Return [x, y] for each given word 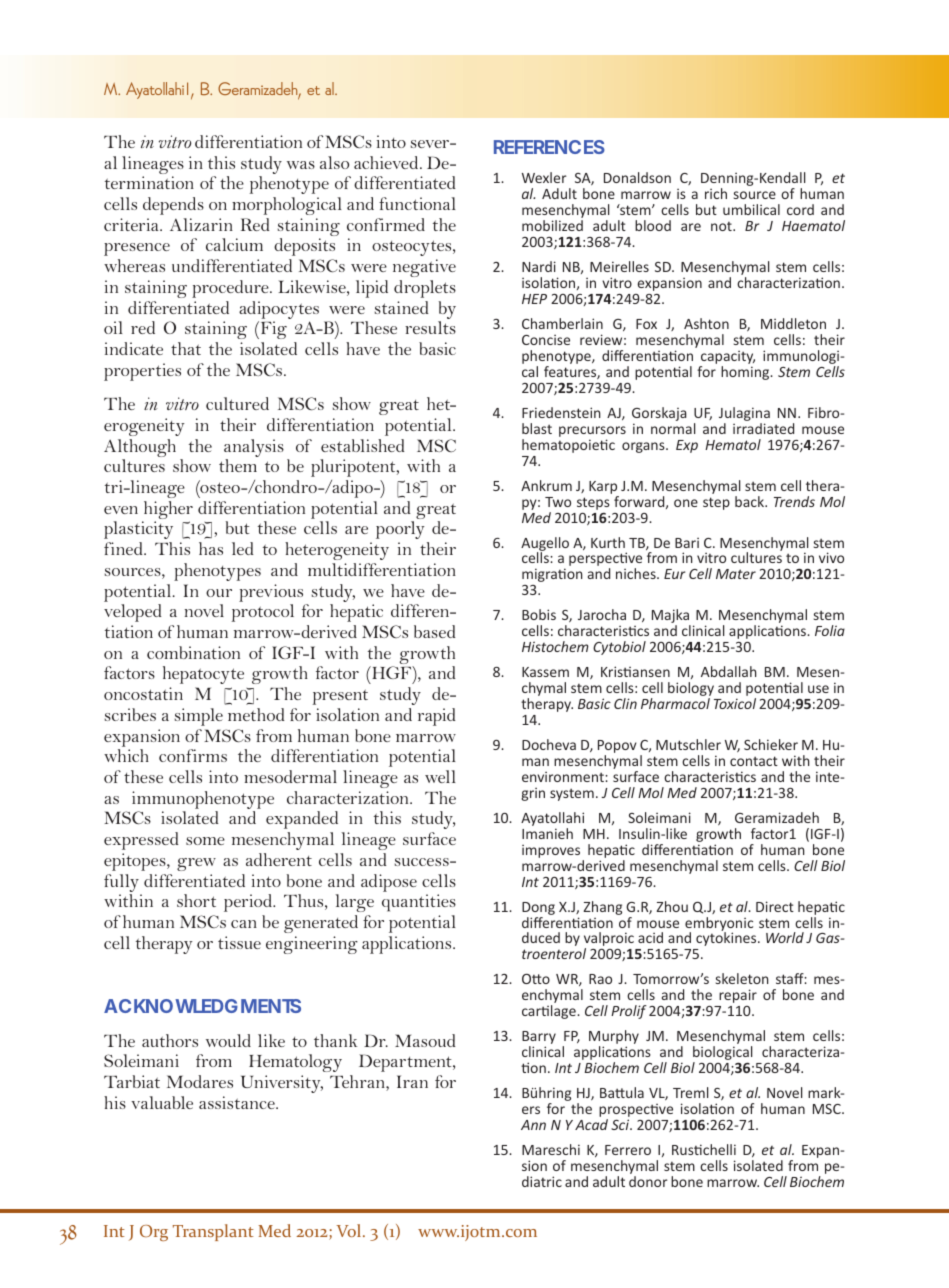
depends [173, 206]
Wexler [544, 177]
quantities [419, 903]
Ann [533, 1125]
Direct [775, 906]
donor [648, 1181]
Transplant [213, 1232]
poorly [400, 530]
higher [167, 511]
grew [196, 864]
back [751, 501]
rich [716, 193]
